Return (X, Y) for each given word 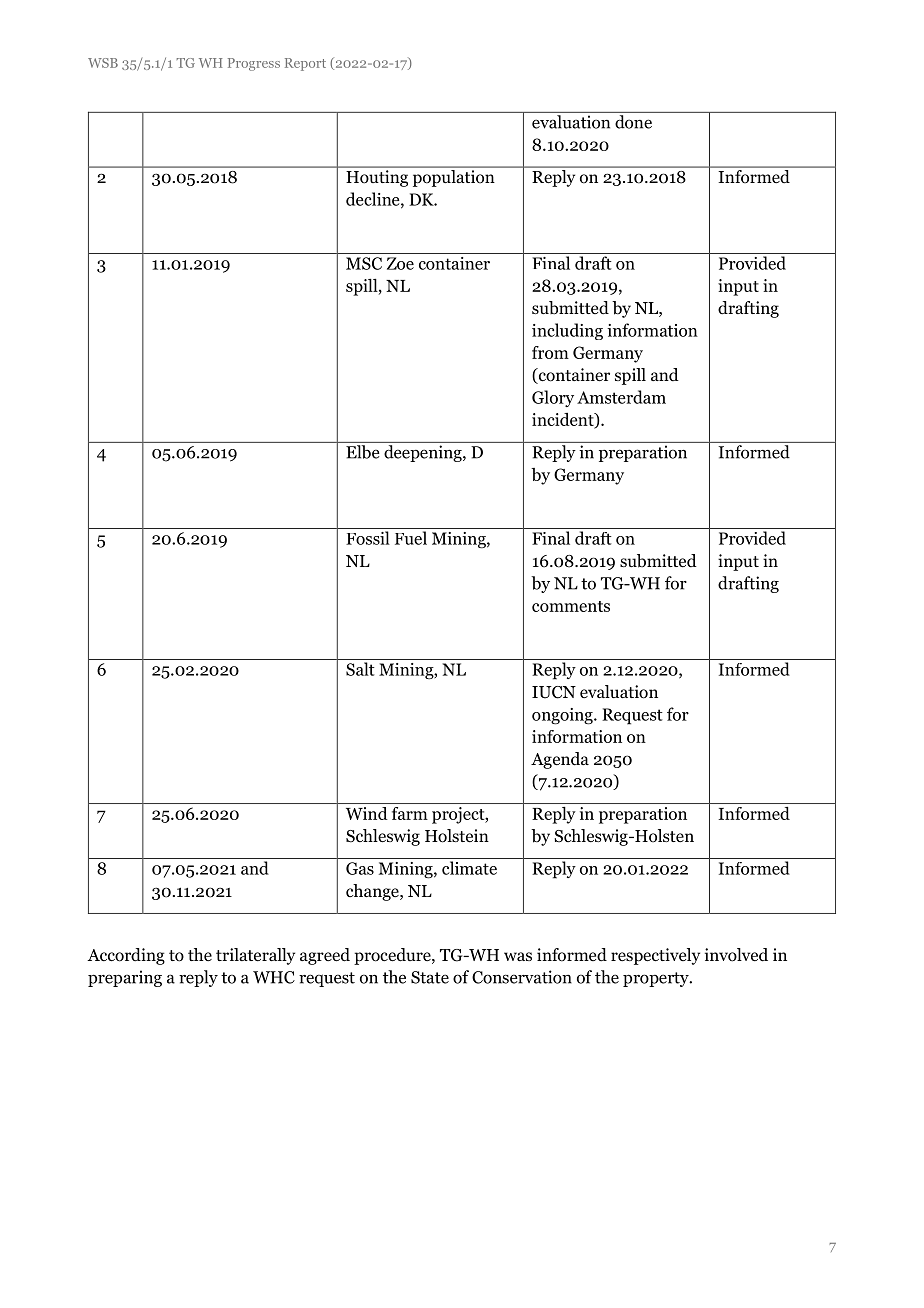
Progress (254, 64)
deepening (424, 453)
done (633, 122)
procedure (393, 956)
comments (571, 606)
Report (305, 64)
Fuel (411, 538)
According (126, 956)
